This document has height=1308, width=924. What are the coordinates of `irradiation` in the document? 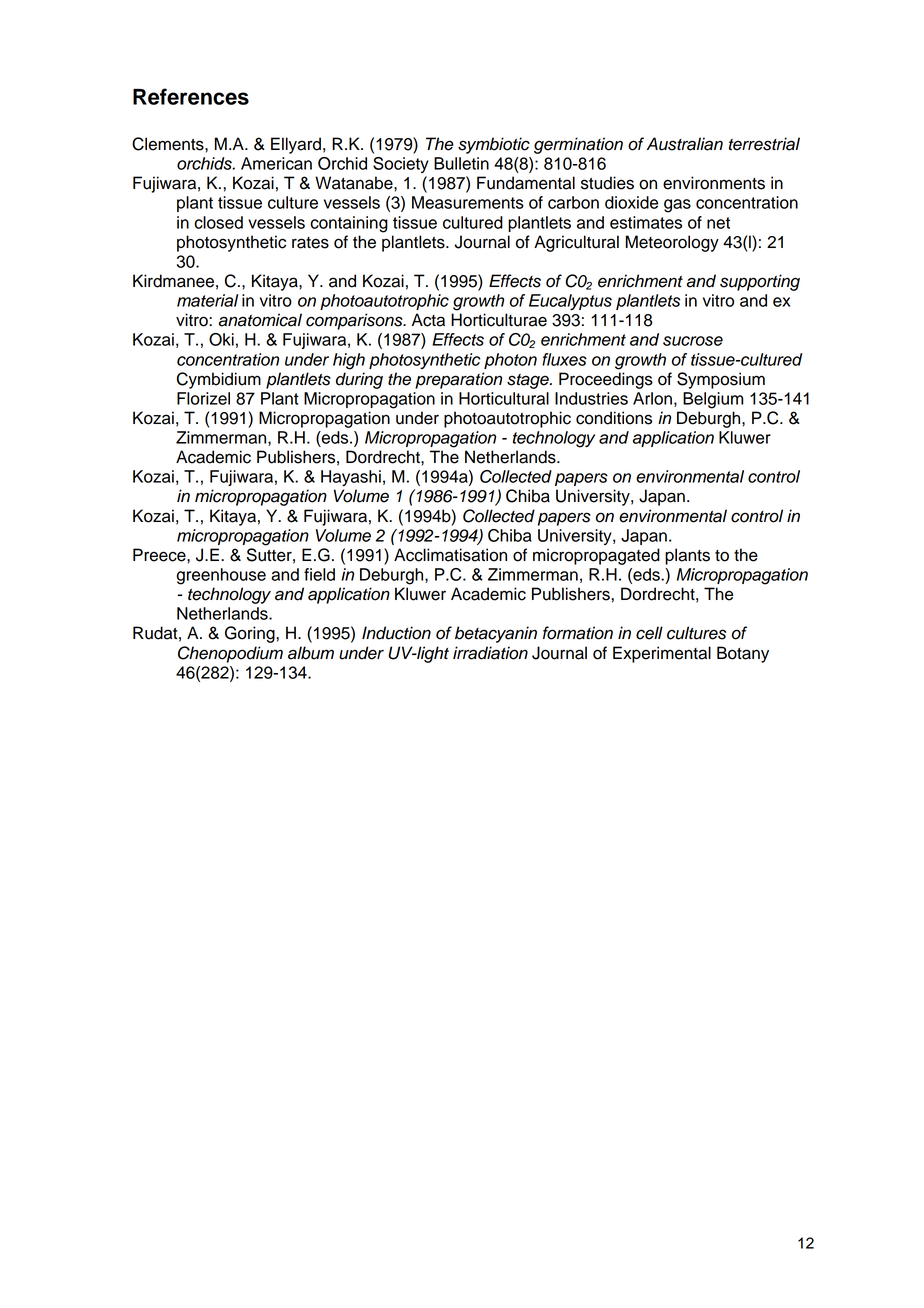 It's located at (490, 653).
